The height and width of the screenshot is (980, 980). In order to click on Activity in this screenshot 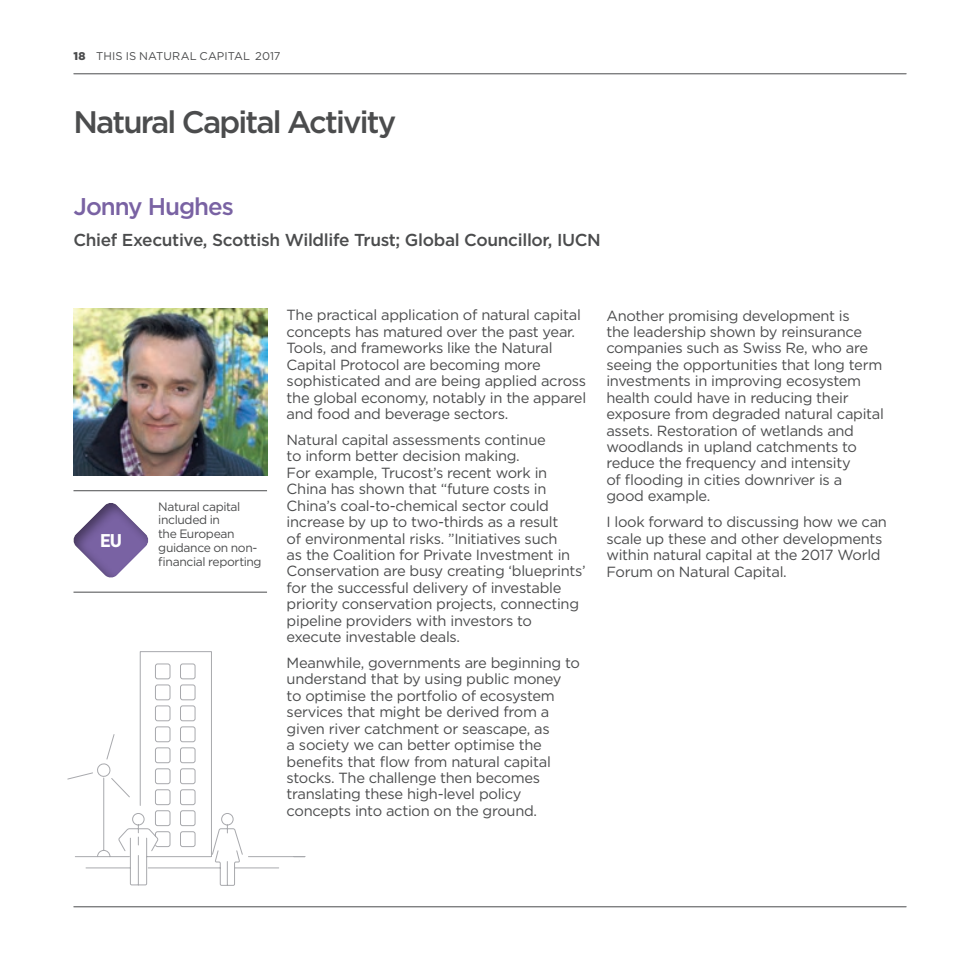, I will do `click(341, 124)`.
